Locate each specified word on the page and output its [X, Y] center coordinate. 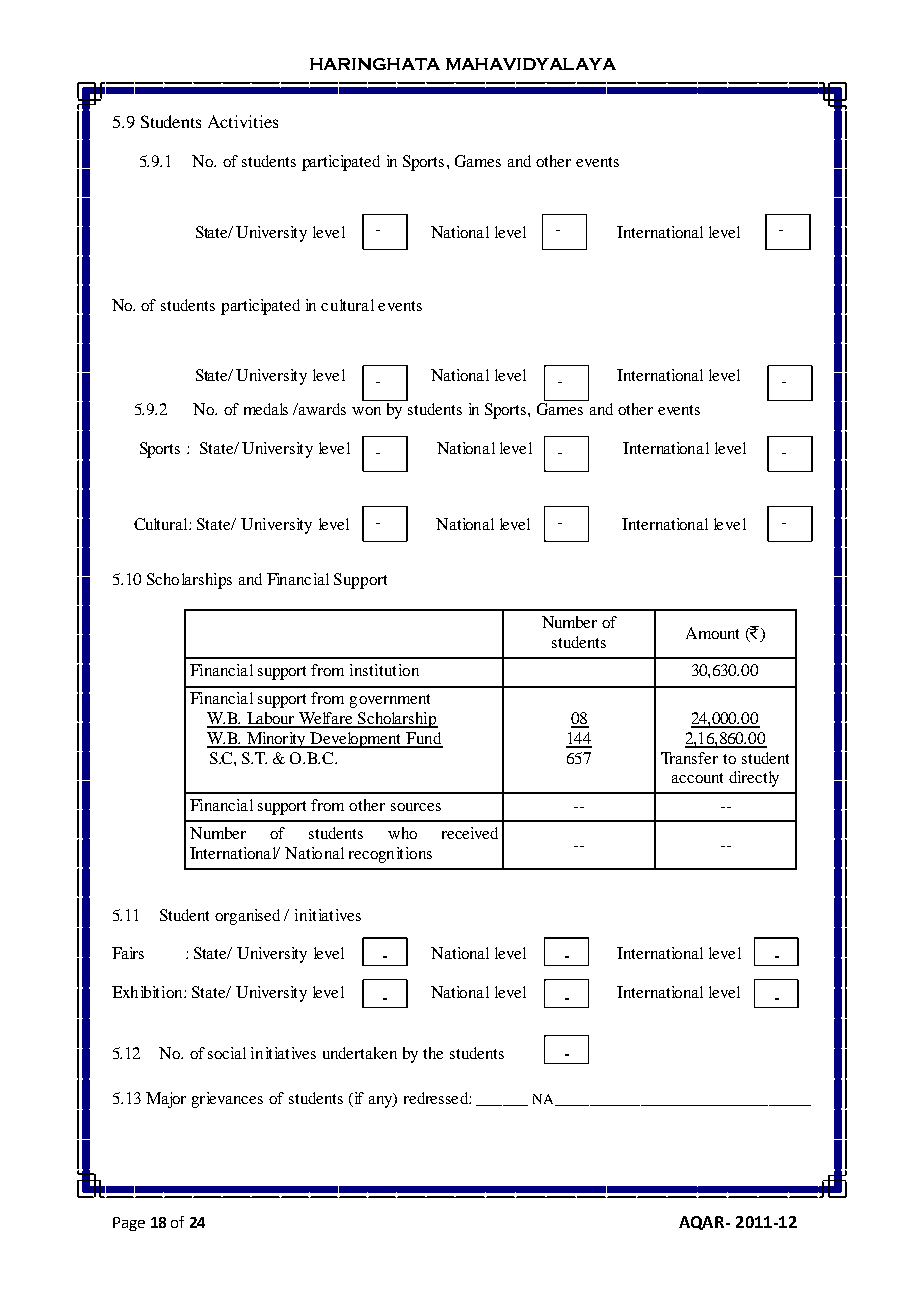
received [470, 833]
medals [266, 409]
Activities [243, 121]
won [366, 411]
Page [129, 1224]
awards [321, 409]
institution [384, 670]
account [697, 778]
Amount [712, 633]
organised [247, 917]
